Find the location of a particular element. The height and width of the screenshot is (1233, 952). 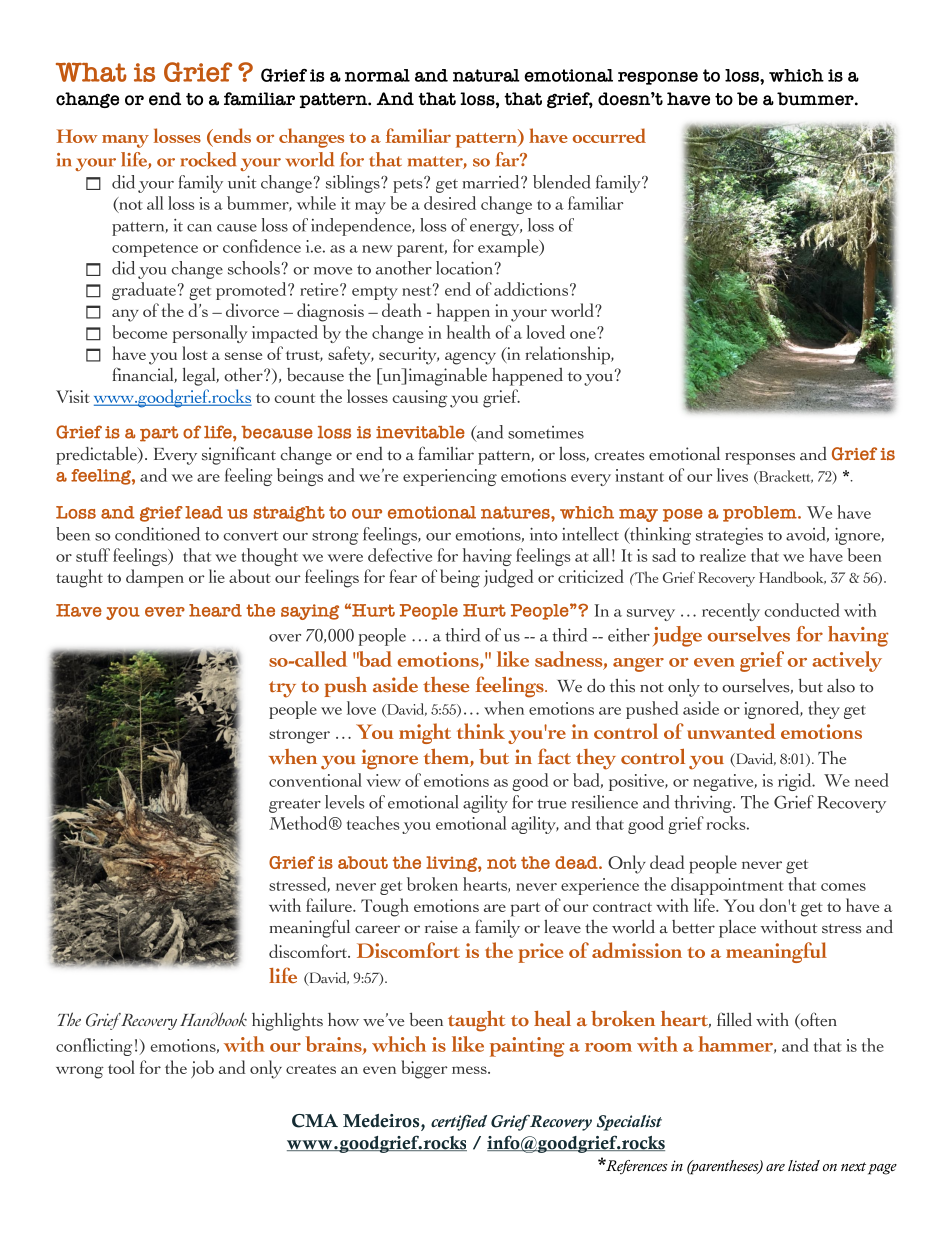

natural is located at coordinates (486, 75).
